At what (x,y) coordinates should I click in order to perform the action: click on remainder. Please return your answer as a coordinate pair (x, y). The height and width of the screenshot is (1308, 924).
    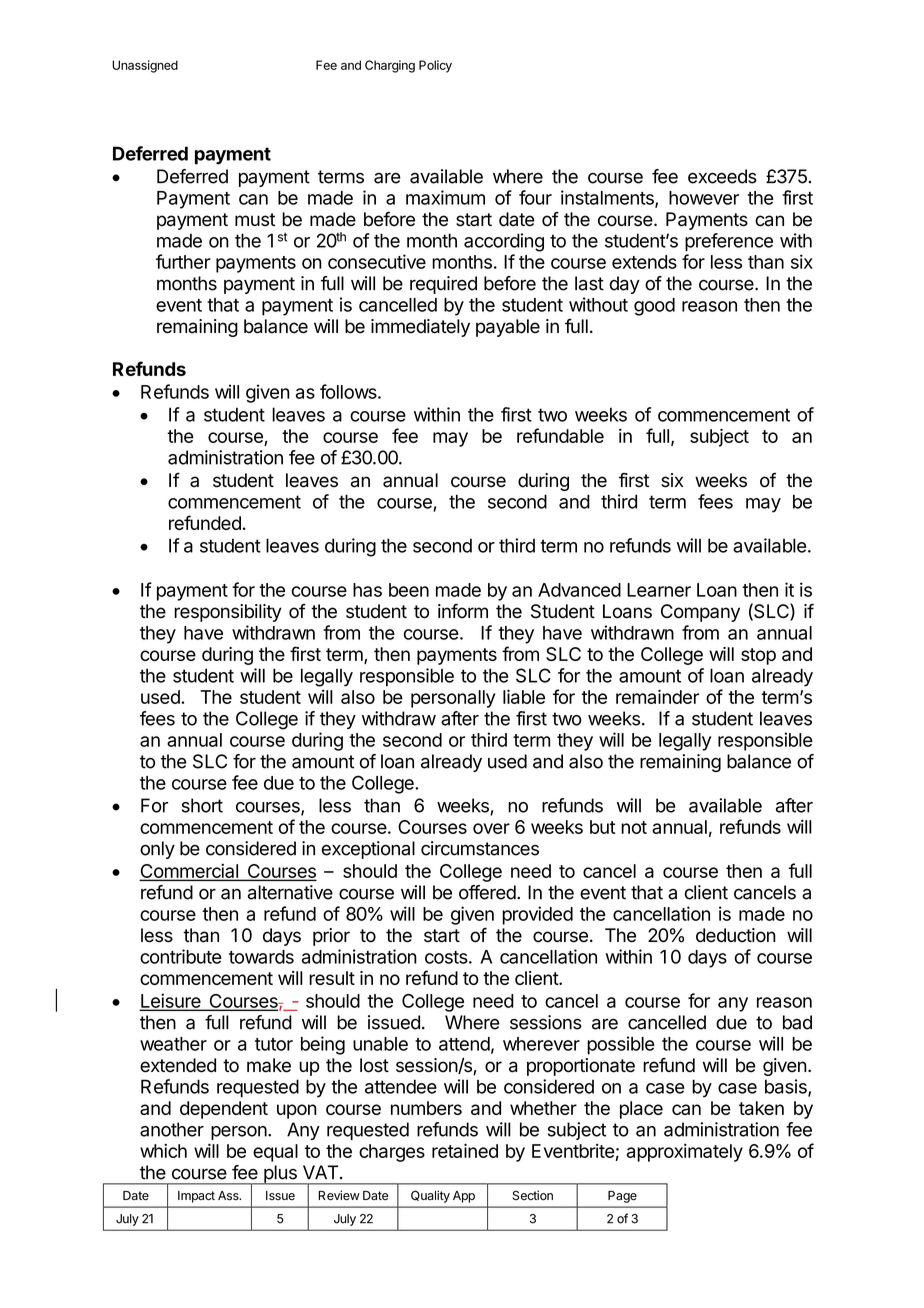
    Looking at the image, I should click on (657, 696).
